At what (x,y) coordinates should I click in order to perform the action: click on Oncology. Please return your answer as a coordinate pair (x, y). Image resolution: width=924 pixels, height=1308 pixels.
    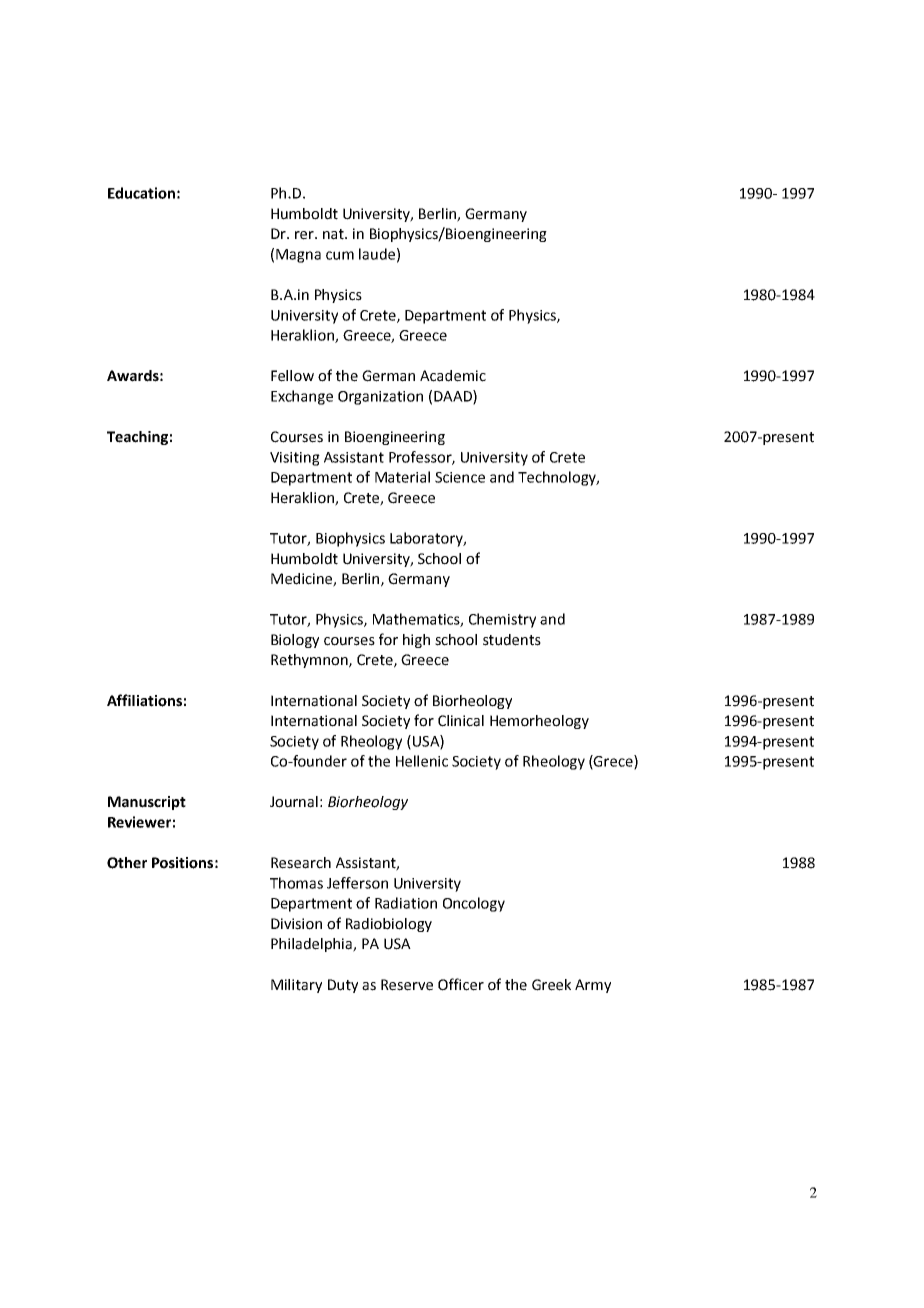
    Looking at the image, I should click on (474, 904).
